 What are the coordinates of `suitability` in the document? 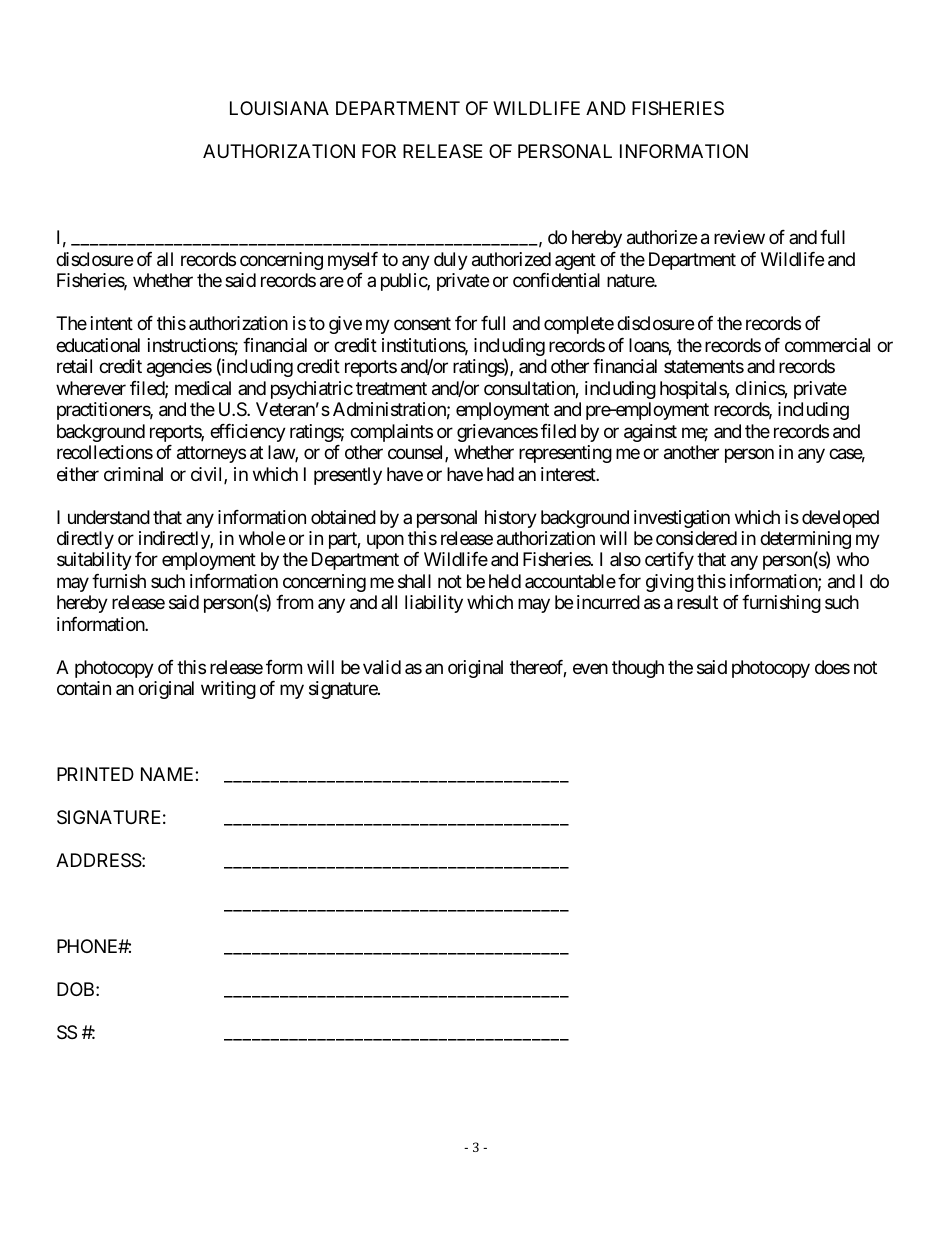 It's located at (94, 561).
